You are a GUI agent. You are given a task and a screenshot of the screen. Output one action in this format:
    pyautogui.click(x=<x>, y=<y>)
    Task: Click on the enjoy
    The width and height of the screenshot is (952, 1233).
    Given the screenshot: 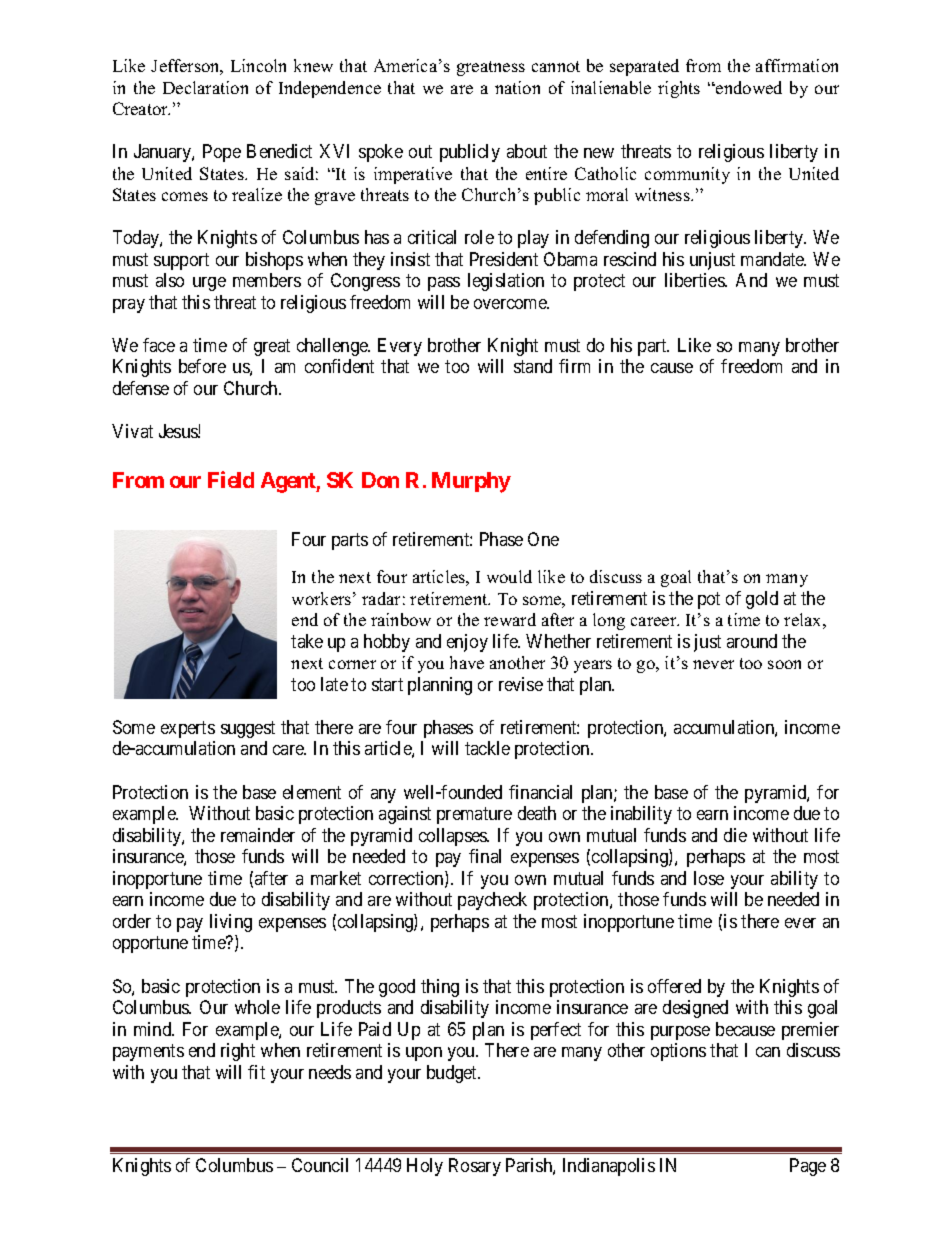 What is the action you would take?
    pyautogui.click(x=467, y=643)
